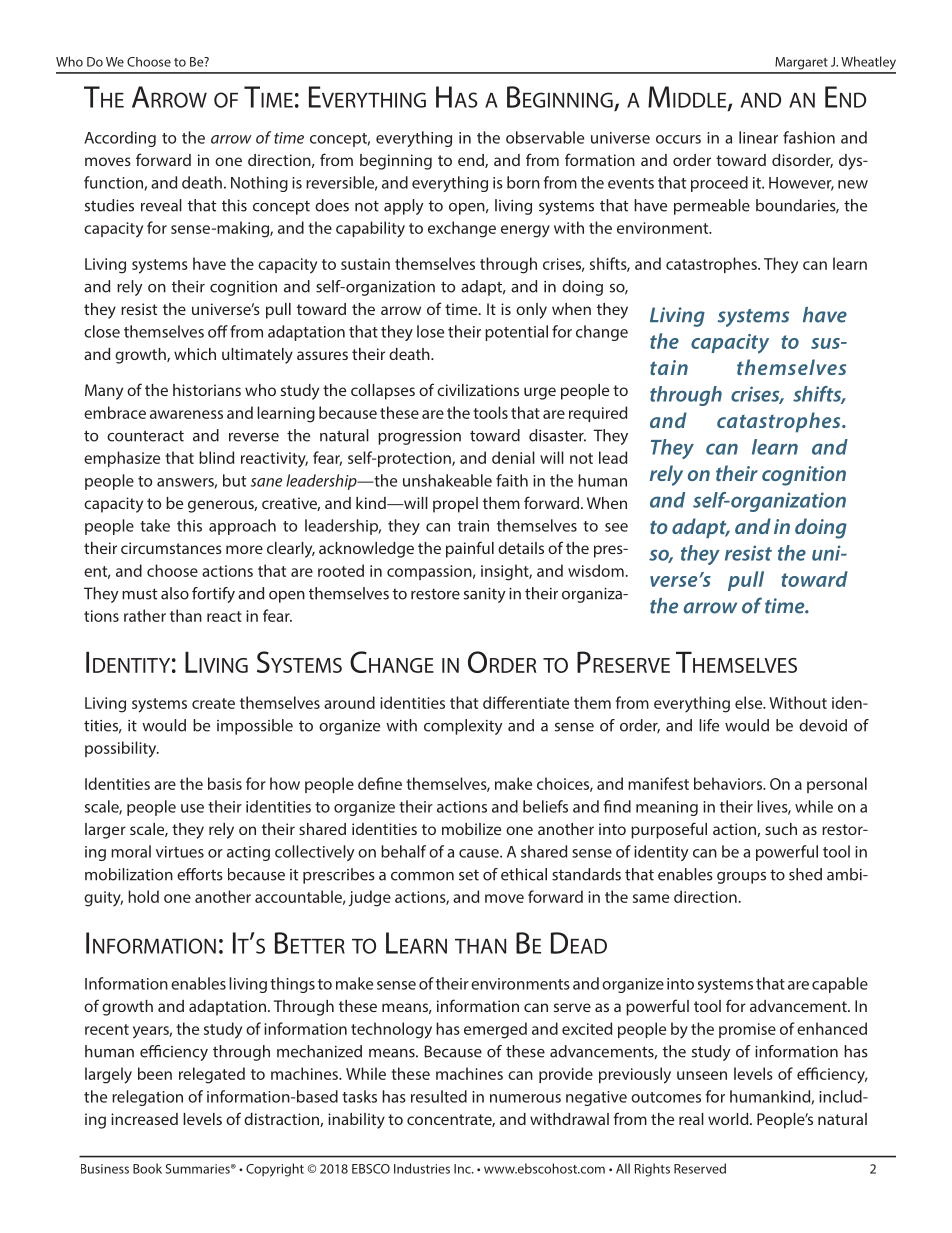 This screenshot has height=1233, width=952. I want to click on Book, so click(147, 1168).
